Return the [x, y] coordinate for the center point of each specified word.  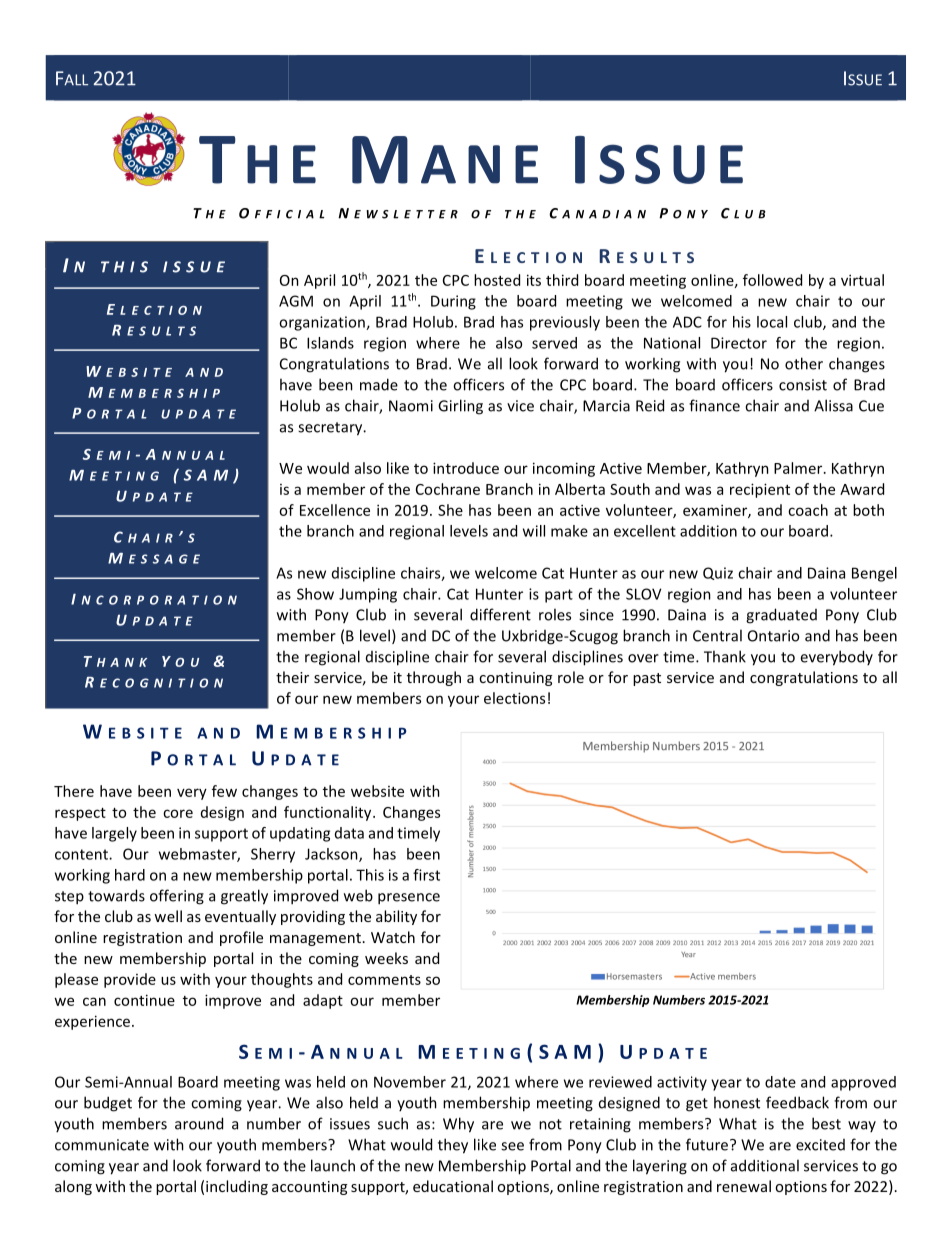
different [500, 614]
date [780, 1082]
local [772, 322]
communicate [102, 1145]
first [426, 875]
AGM [296, 301]
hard [130, 875]
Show [315, 594]
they [453, 1146]
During [453, 302]
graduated [781, 616]
